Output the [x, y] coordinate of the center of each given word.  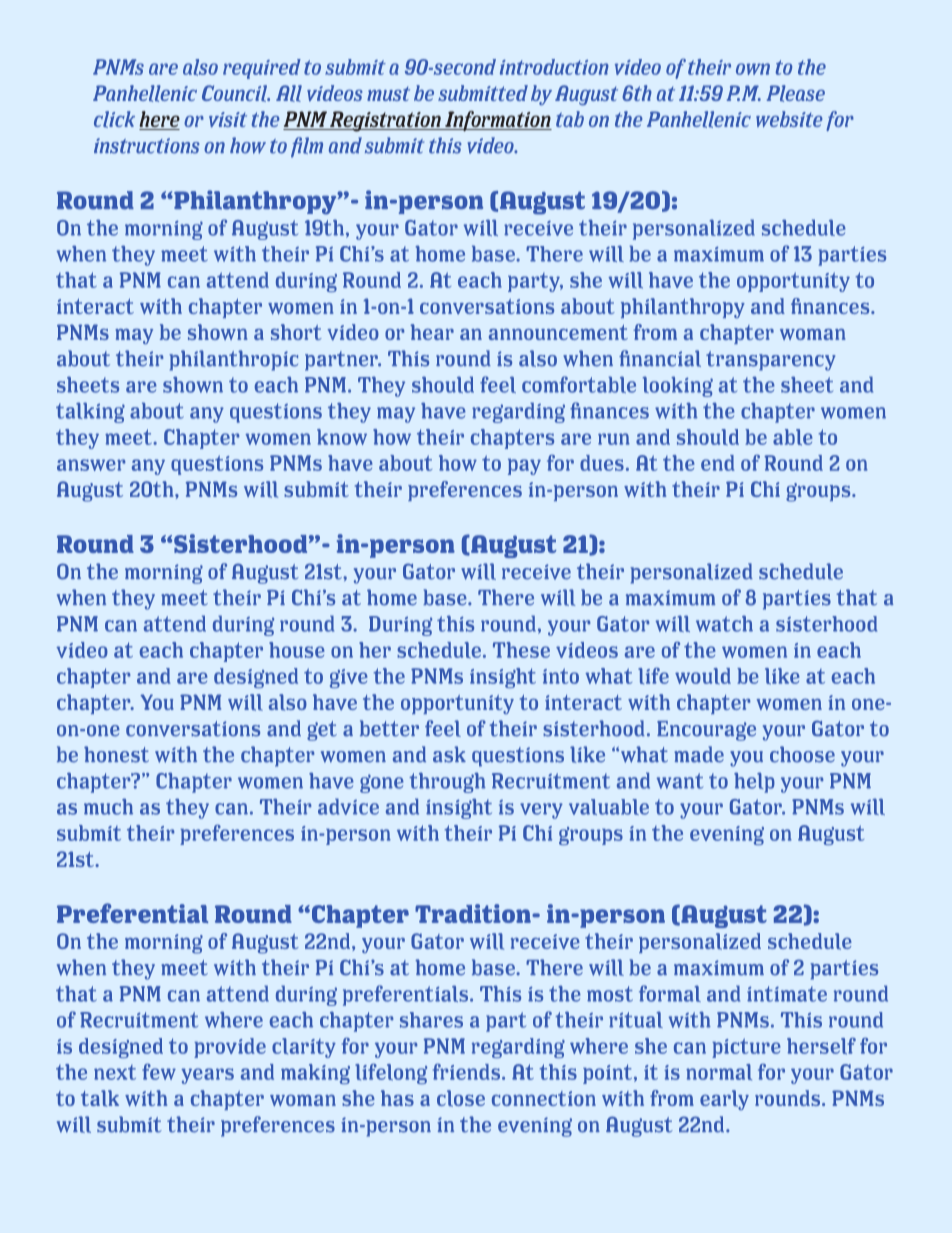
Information [497, 121]
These [521, 650]
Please [796, 93]
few [159, 1071]
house [297, 650]
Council [236, 93]
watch [724, 623]
